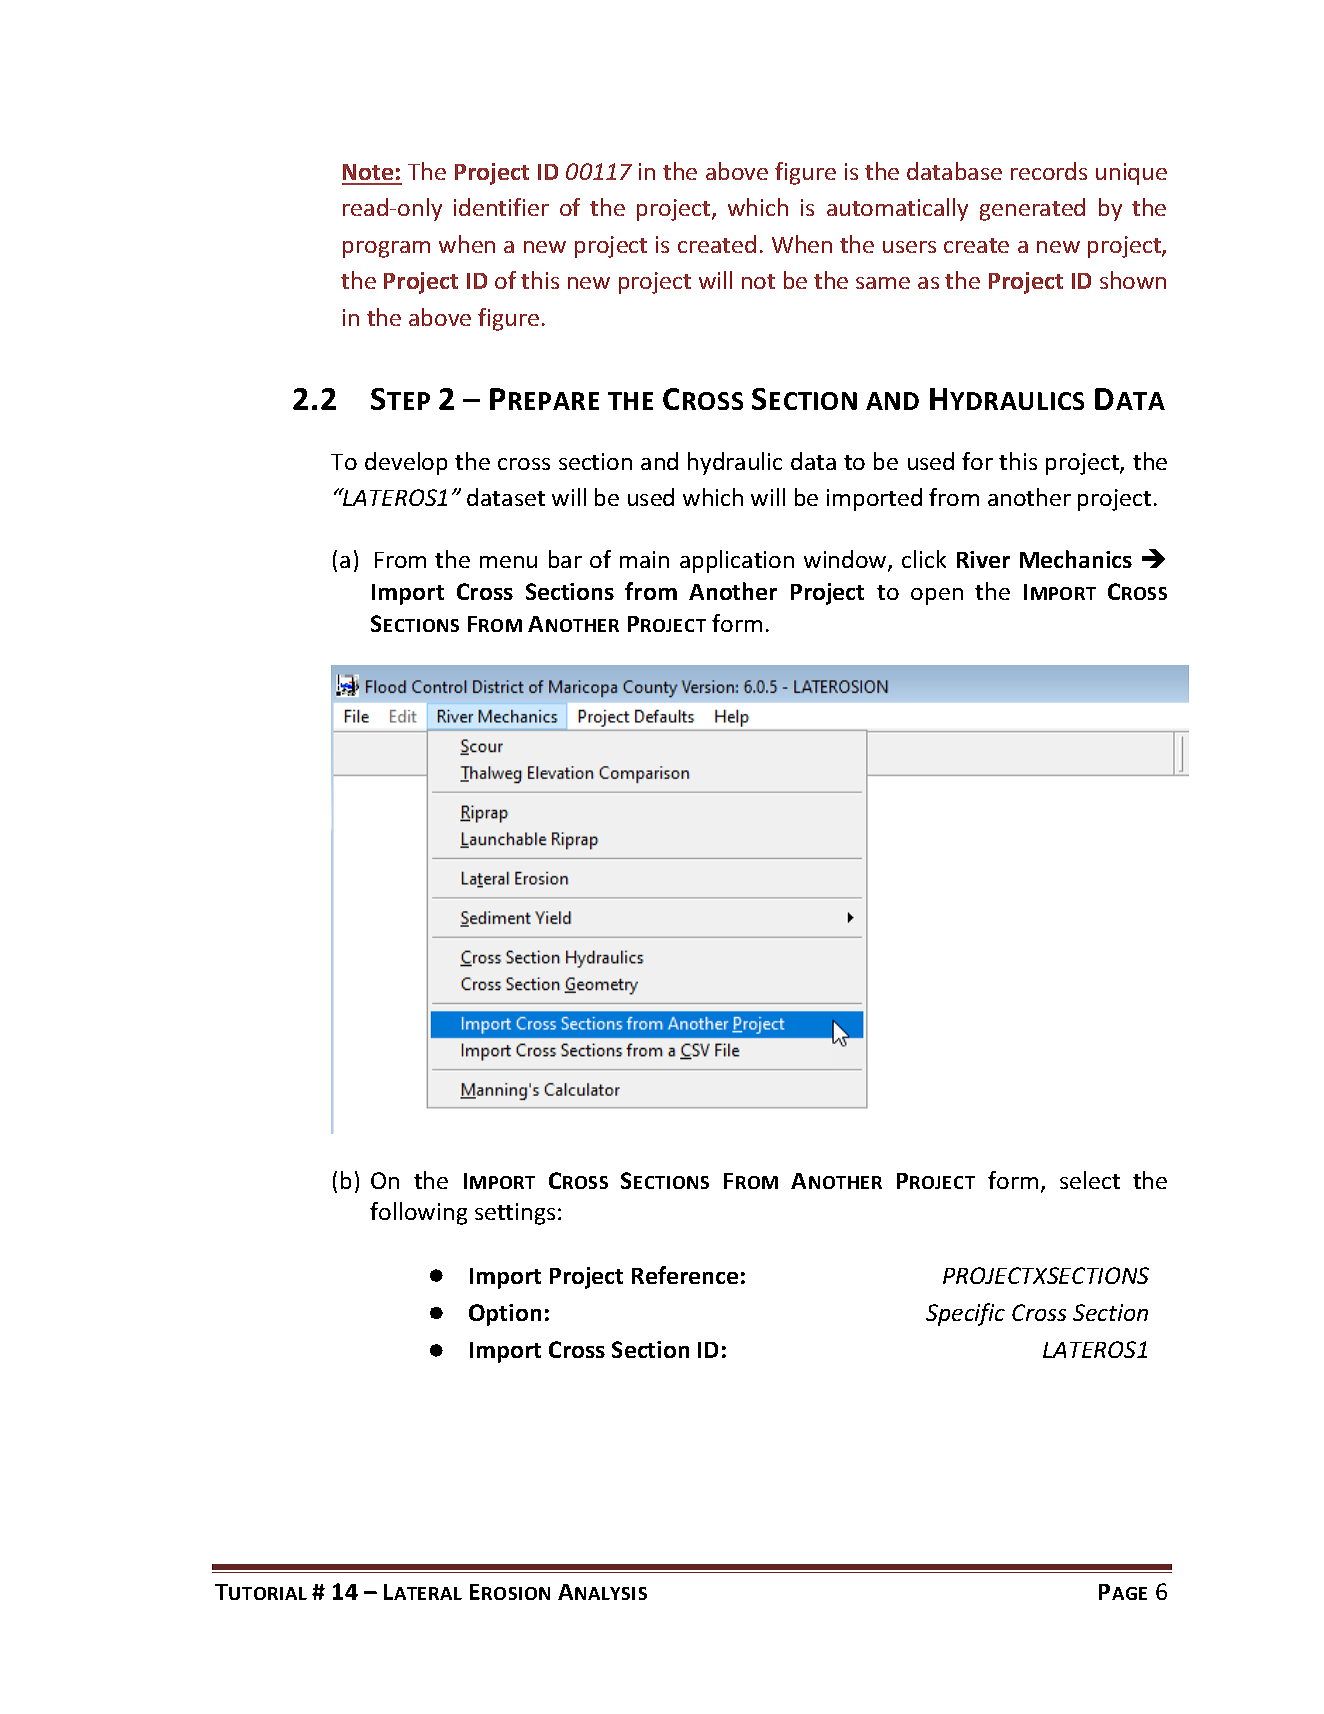  I want to click on application, so click(737, 561).
